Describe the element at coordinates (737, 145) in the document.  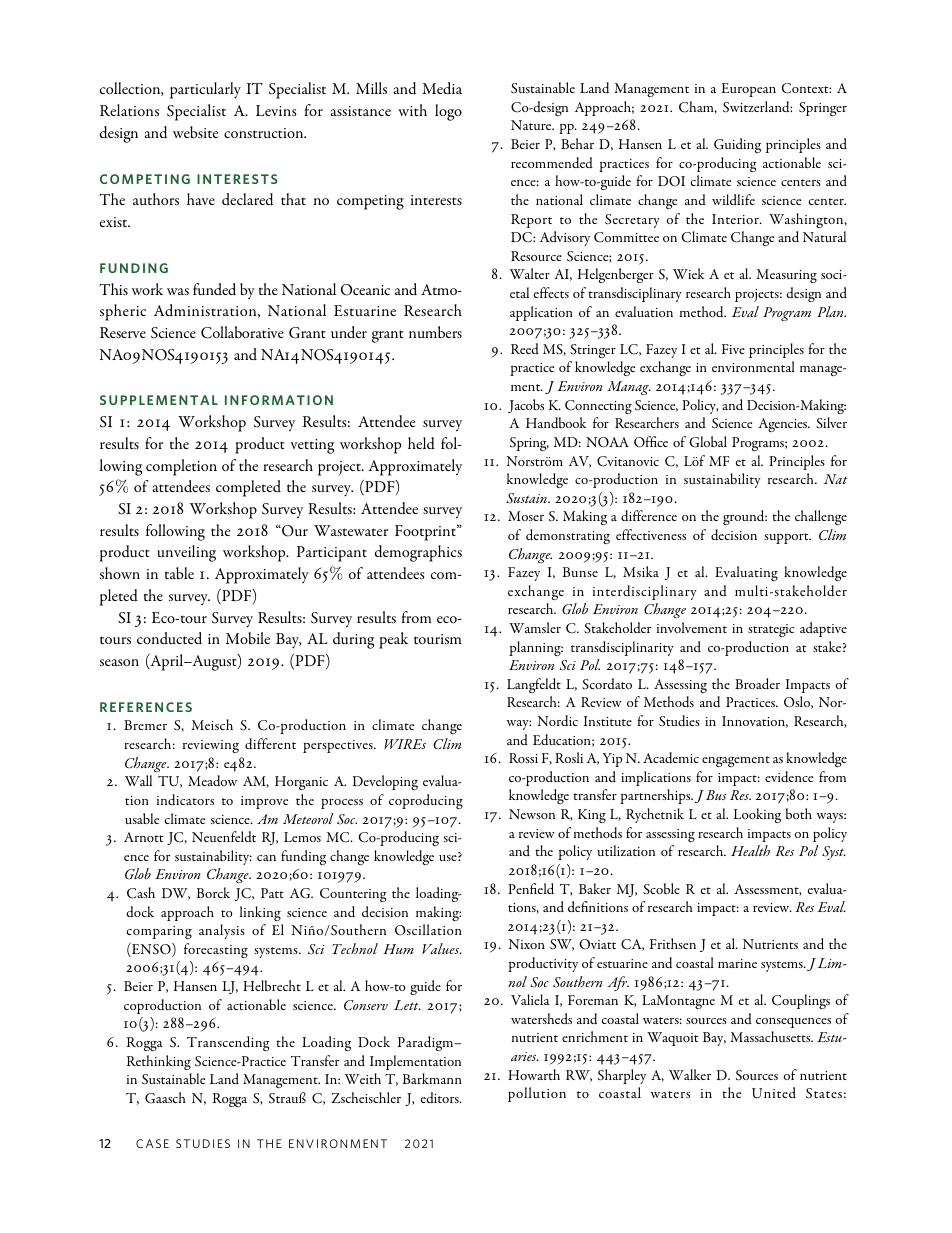
I see `Guiding` at that location.
